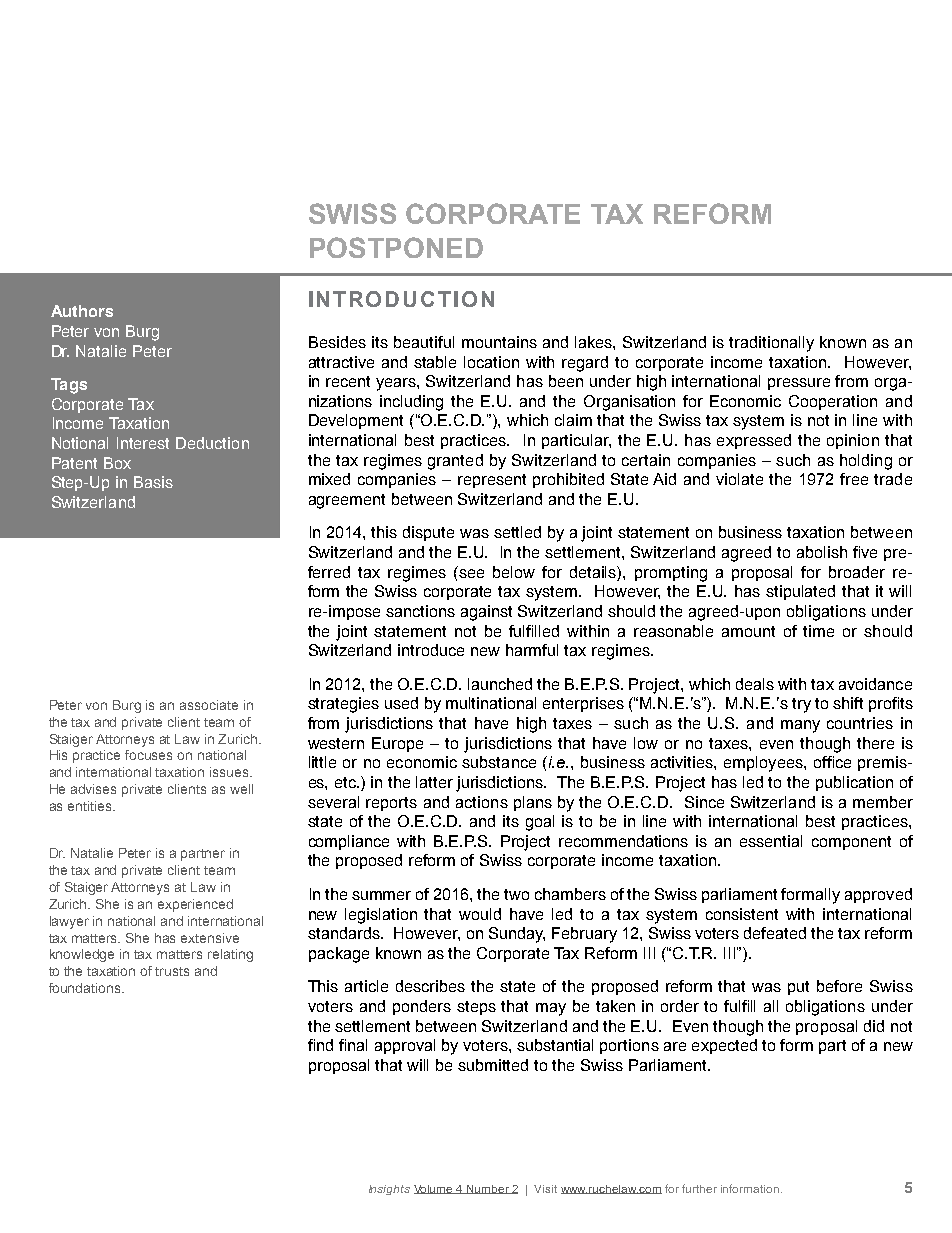 This screenshot has height=1233, width=952. Describe the element at coordinates (699, 1188) in the screenshot. I see `further` at that location.
